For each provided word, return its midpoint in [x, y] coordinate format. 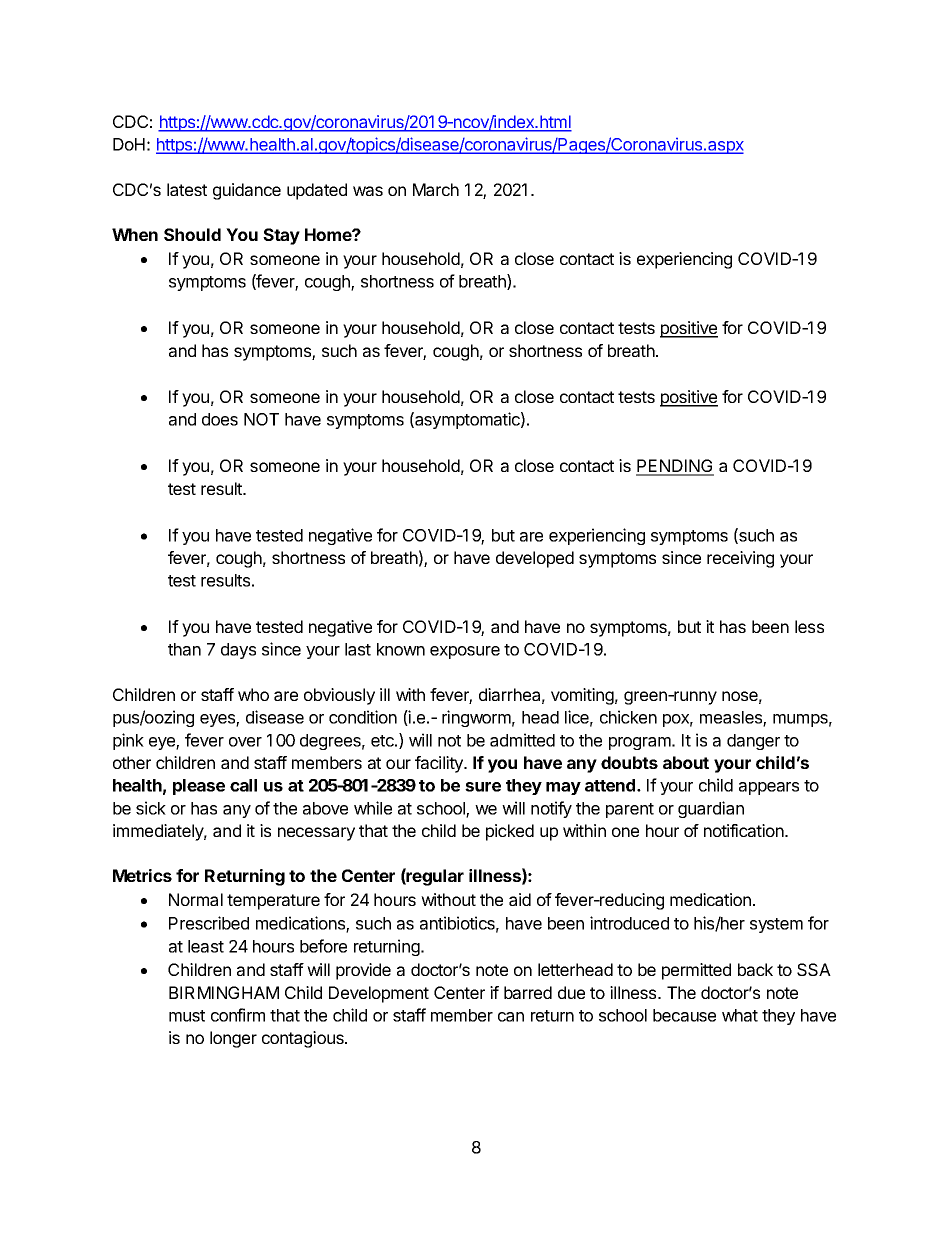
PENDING [675, 467]
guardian [711, 809]
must [187, 1016]
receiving [740, 559]
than [184, 649]
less [809, 626]
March [436, 189]
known [401, 649]
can [511, 1017]
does [220, 419]
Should [192, 234]
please [199, 787]
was [368, 191]
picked [510, 832]
